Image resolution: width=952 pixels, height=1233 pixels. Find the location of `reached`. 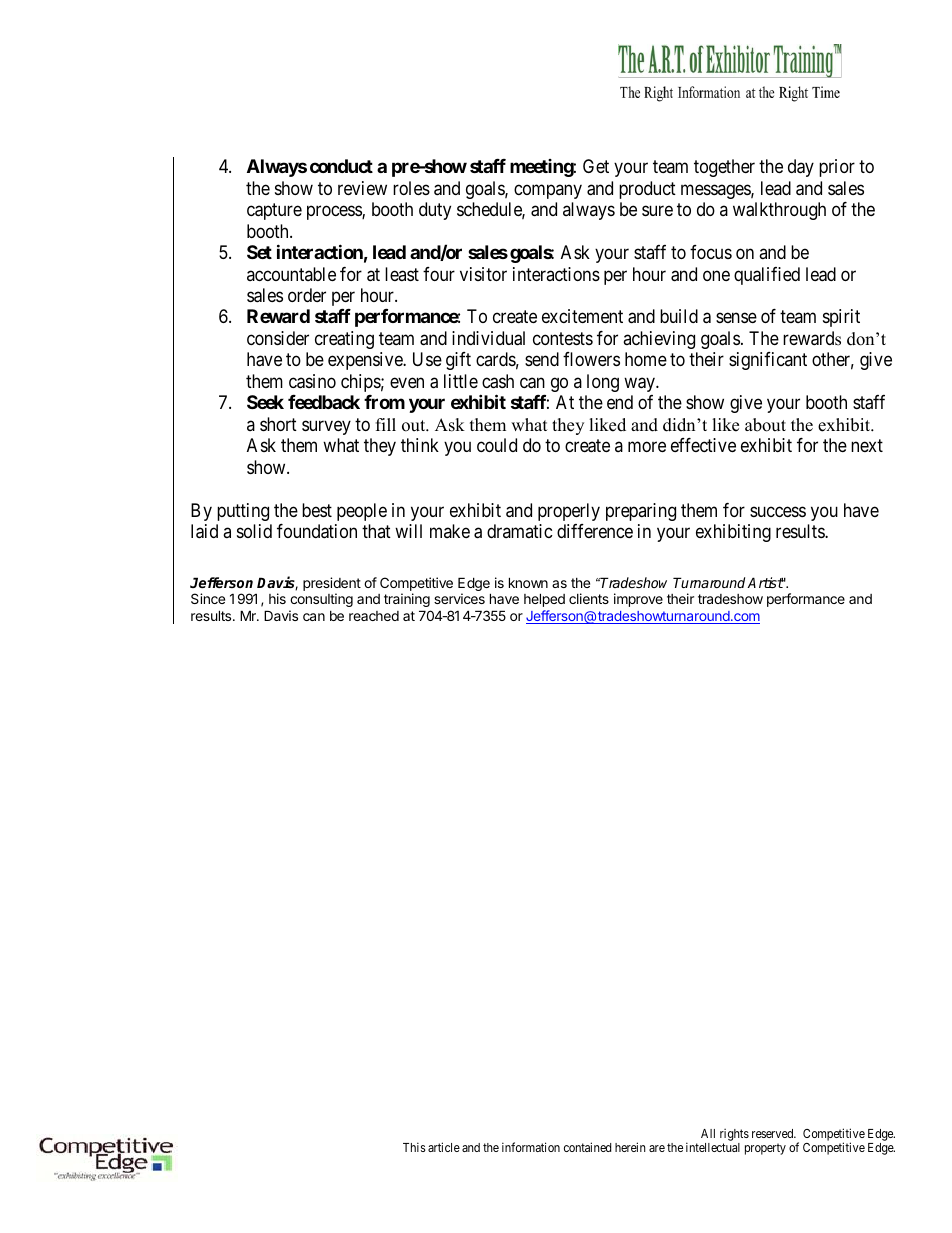

reached is located at coordinates (374, 616).
